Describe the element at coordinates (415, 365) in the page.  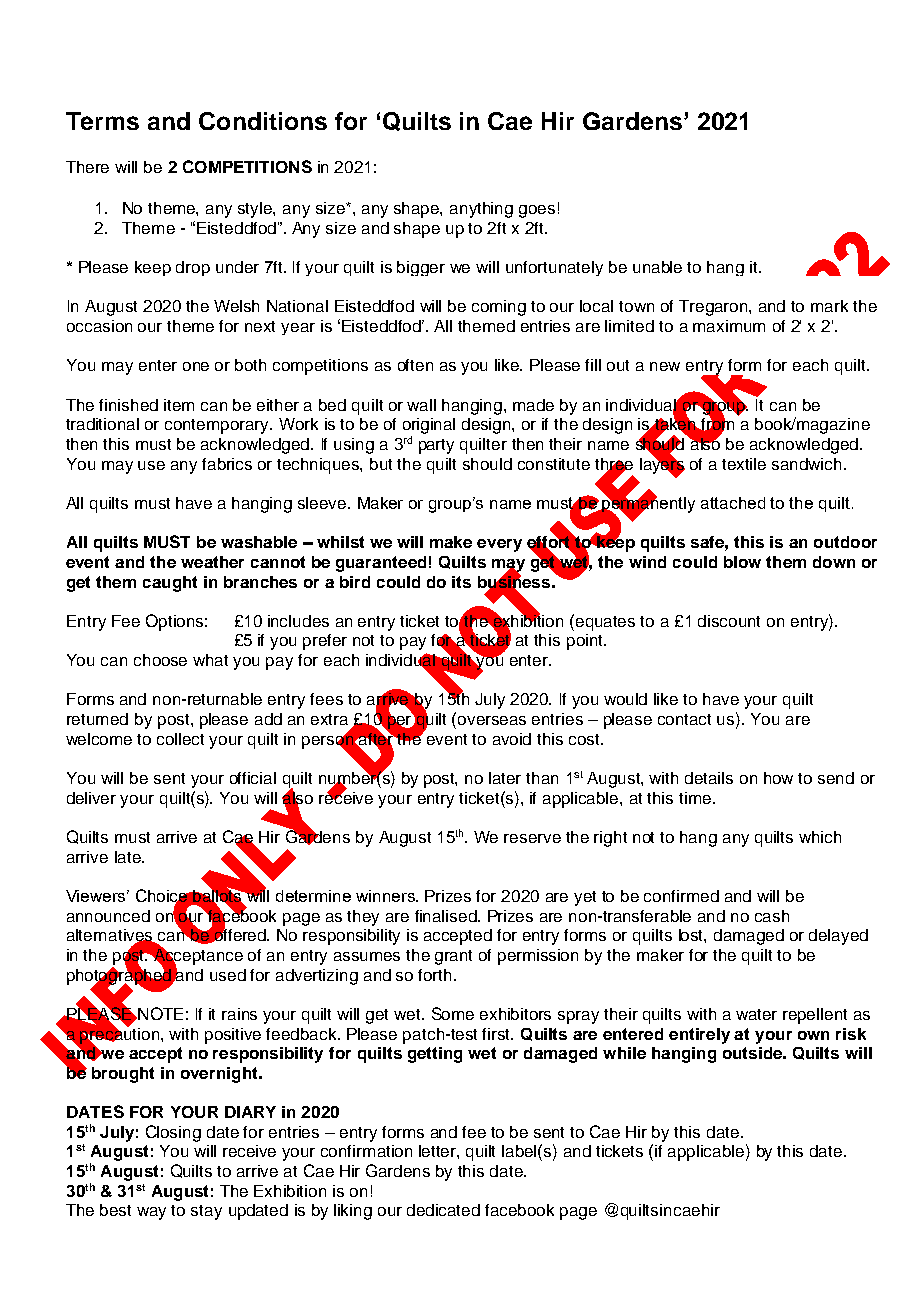
I see `often` at that location.
